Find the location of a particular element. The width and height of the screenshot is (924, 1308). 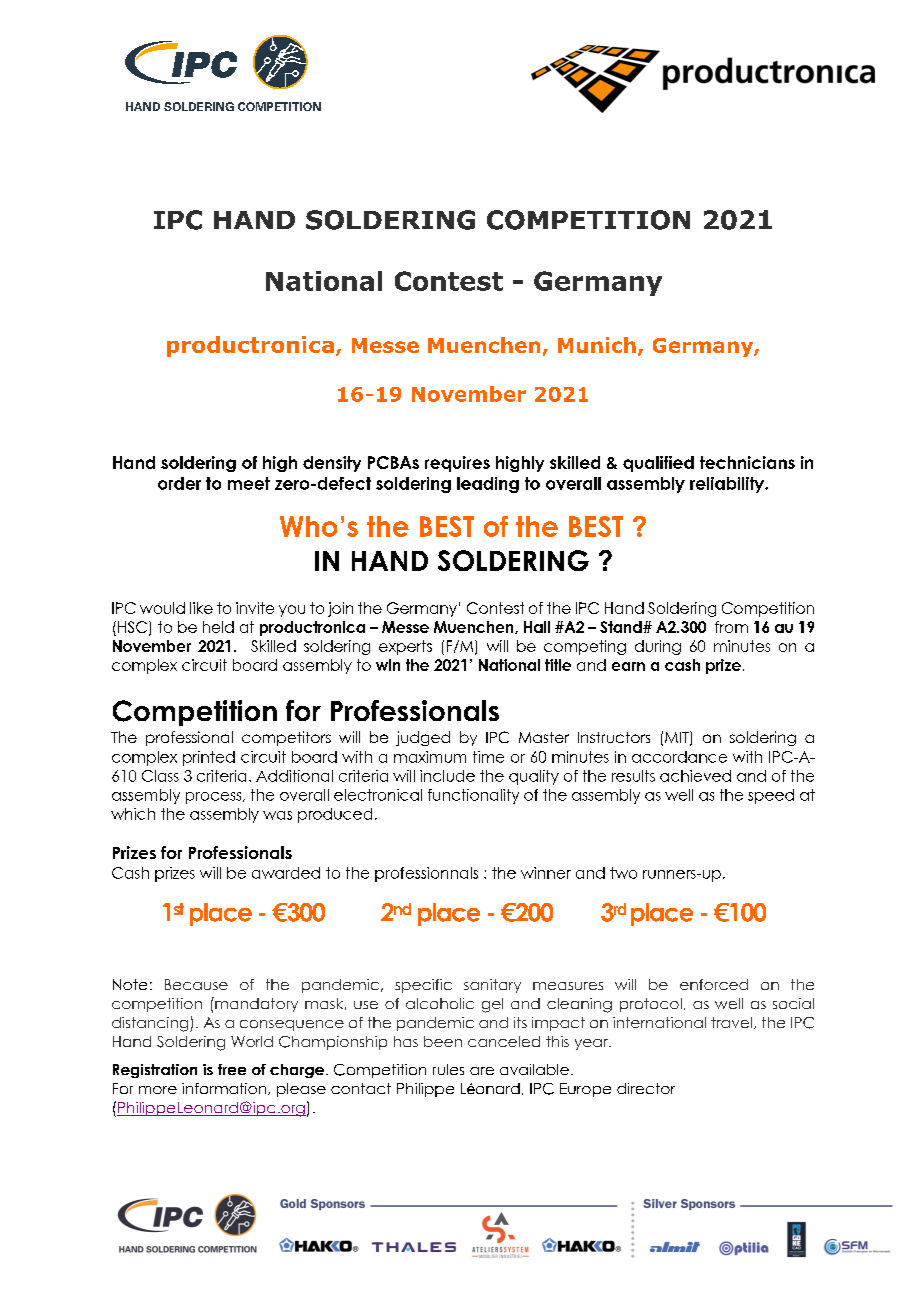

order is located at coordinates (179, 483).
